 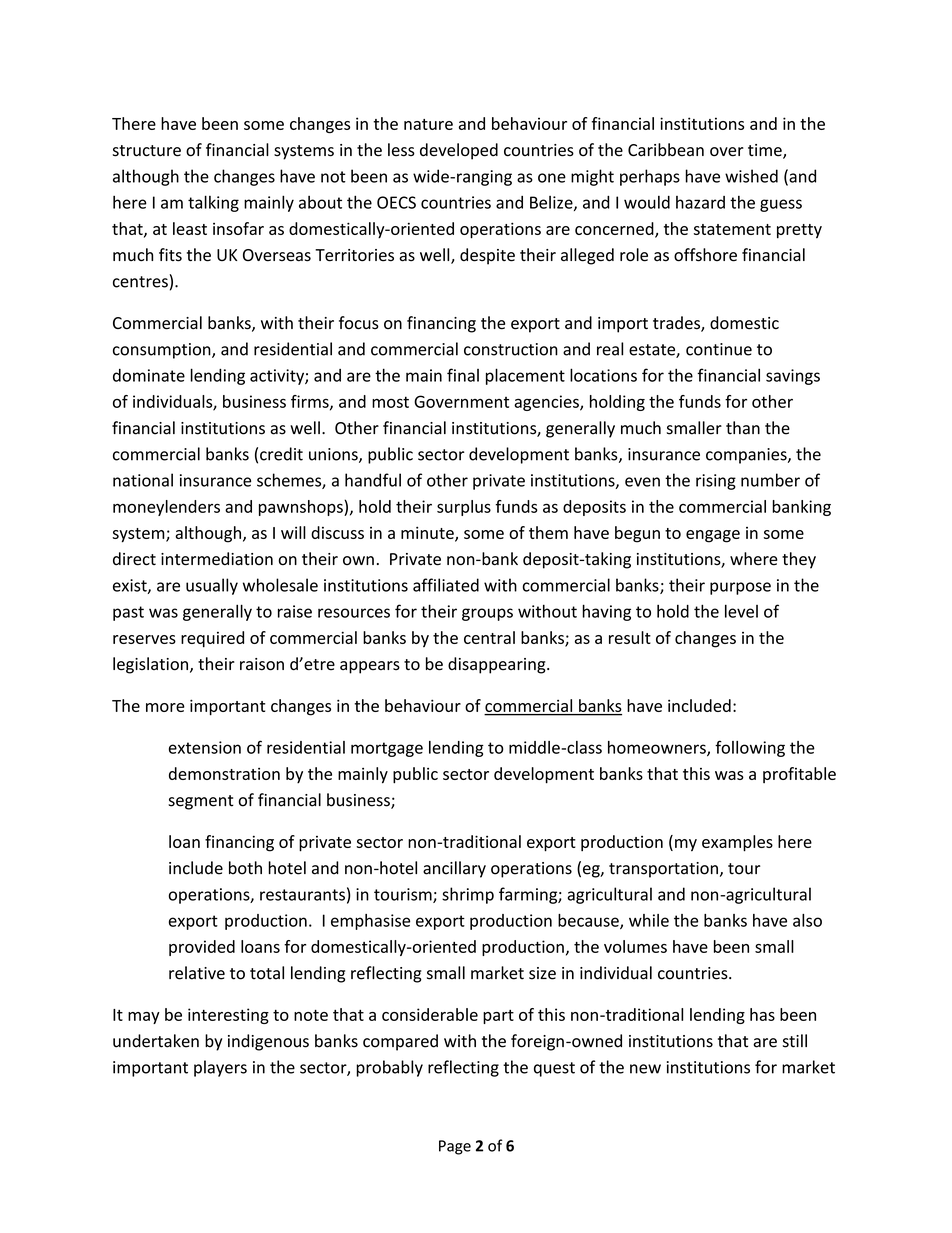 What do you see at coordinates (489, 637) in the document?
I see `central` at bounding box center [489, 637].
